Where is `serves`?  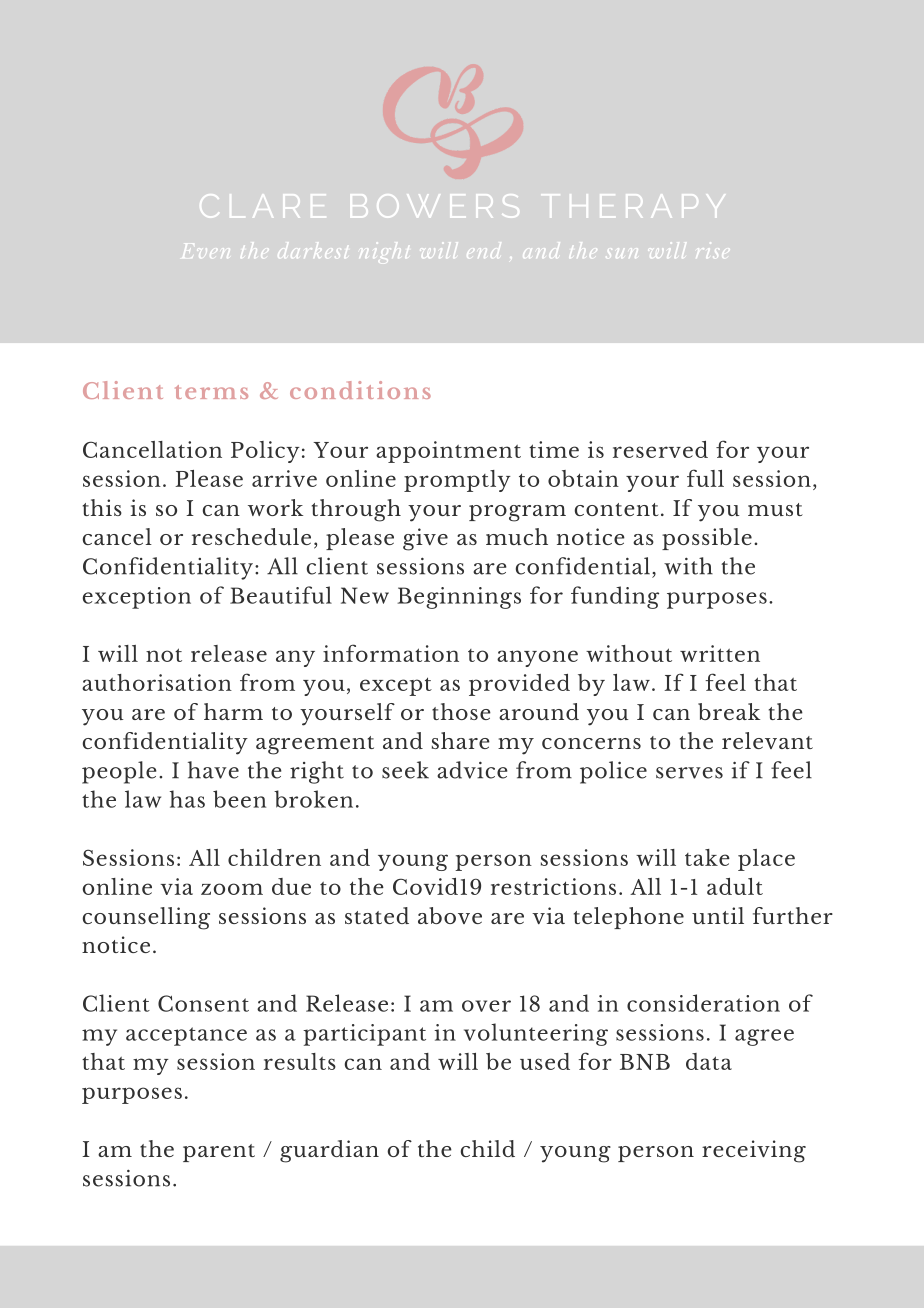
serves is located at coordinates (689, 773).
